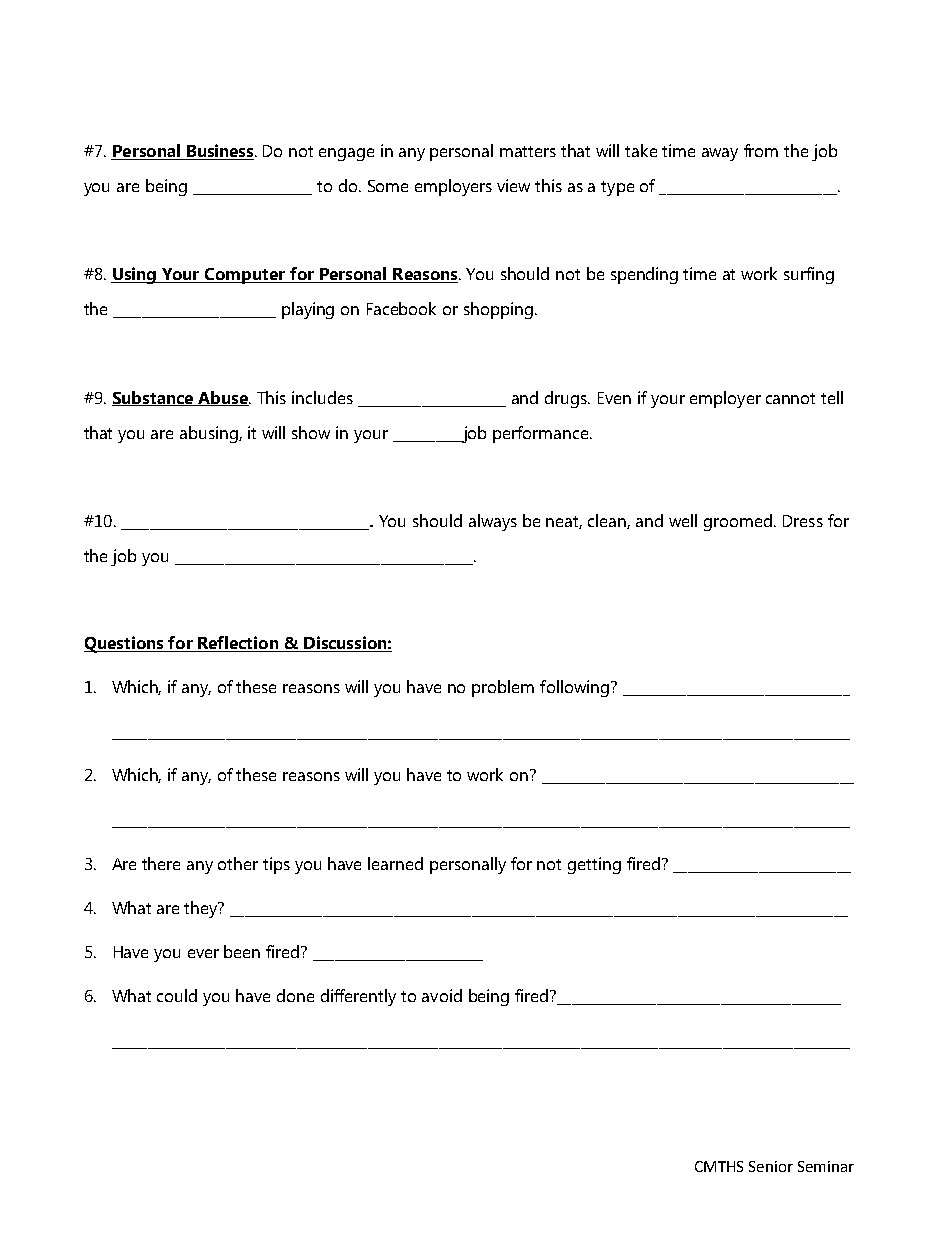 This image has width=952, height=1233. Describe the element at coordinates (220, 152) in the image. I see `Business` at that location.
